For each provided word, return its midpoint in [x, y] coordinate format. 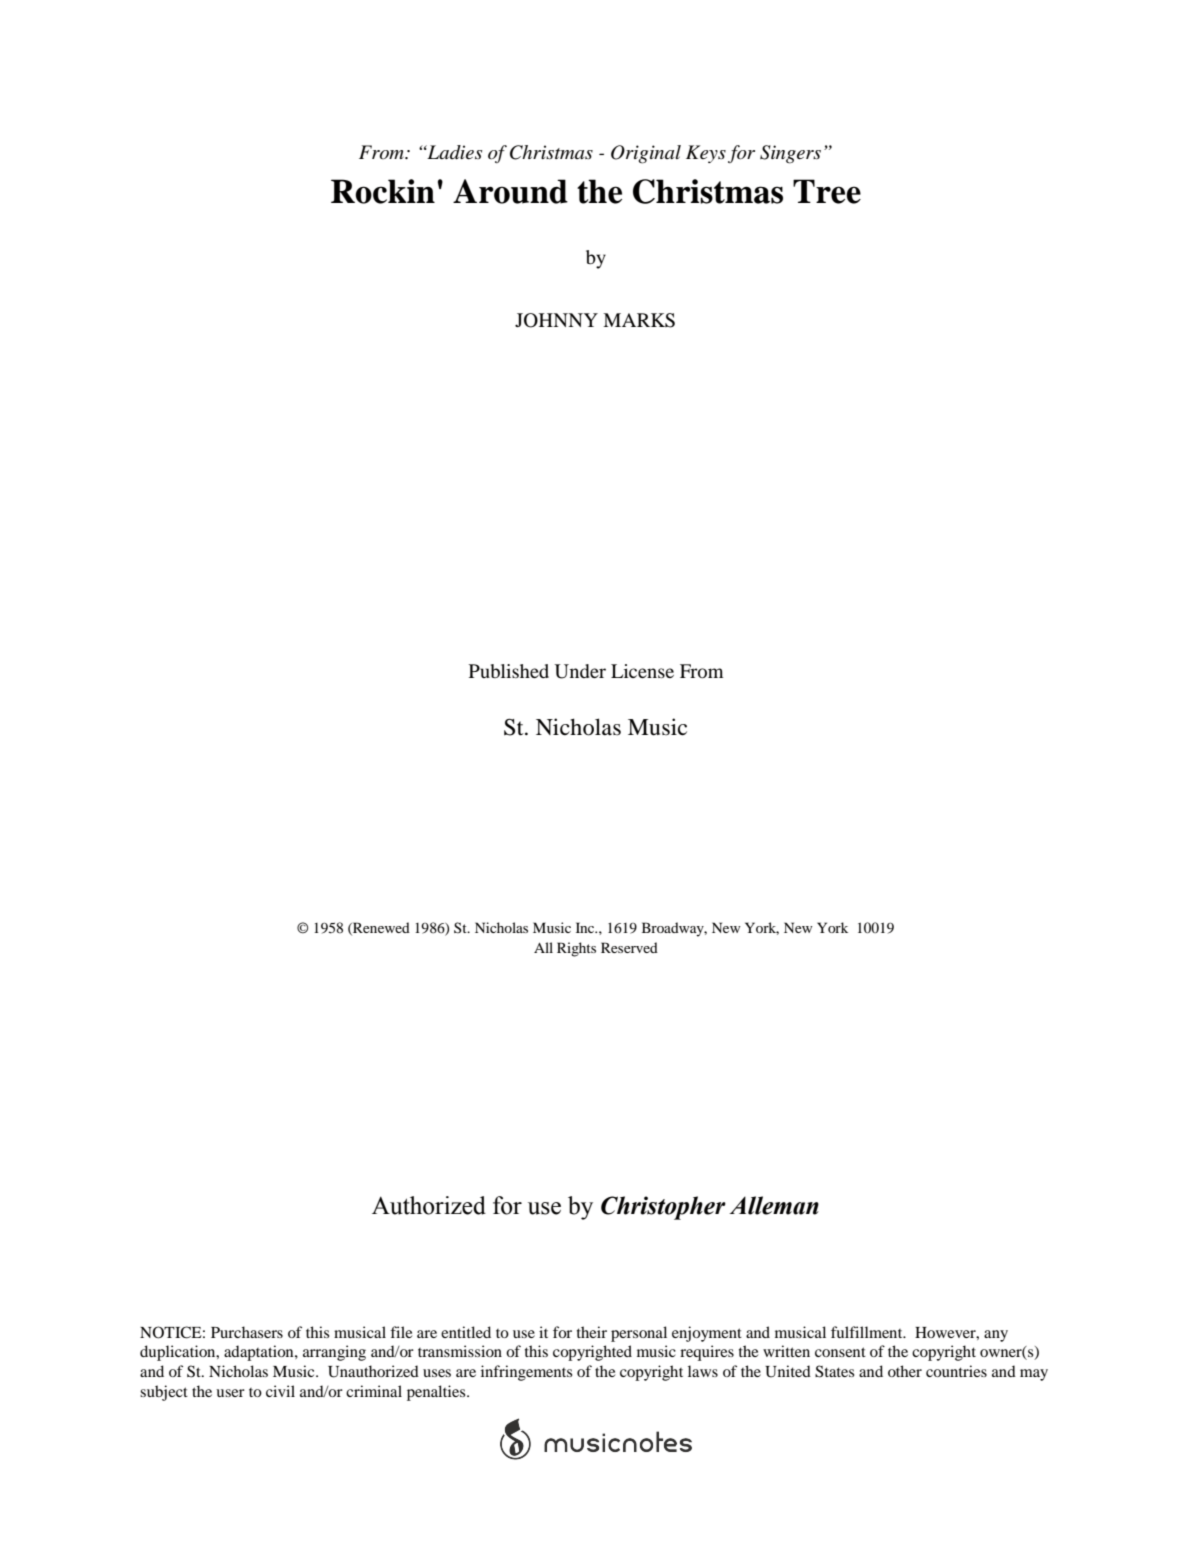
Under [580, 671]
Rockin [383, 191]
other [905, 1371]
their [592, 1332]
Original [646, 154]
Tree [827, 191]
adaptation [260, 1353]
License [642, 671]
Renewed [380, 928]
